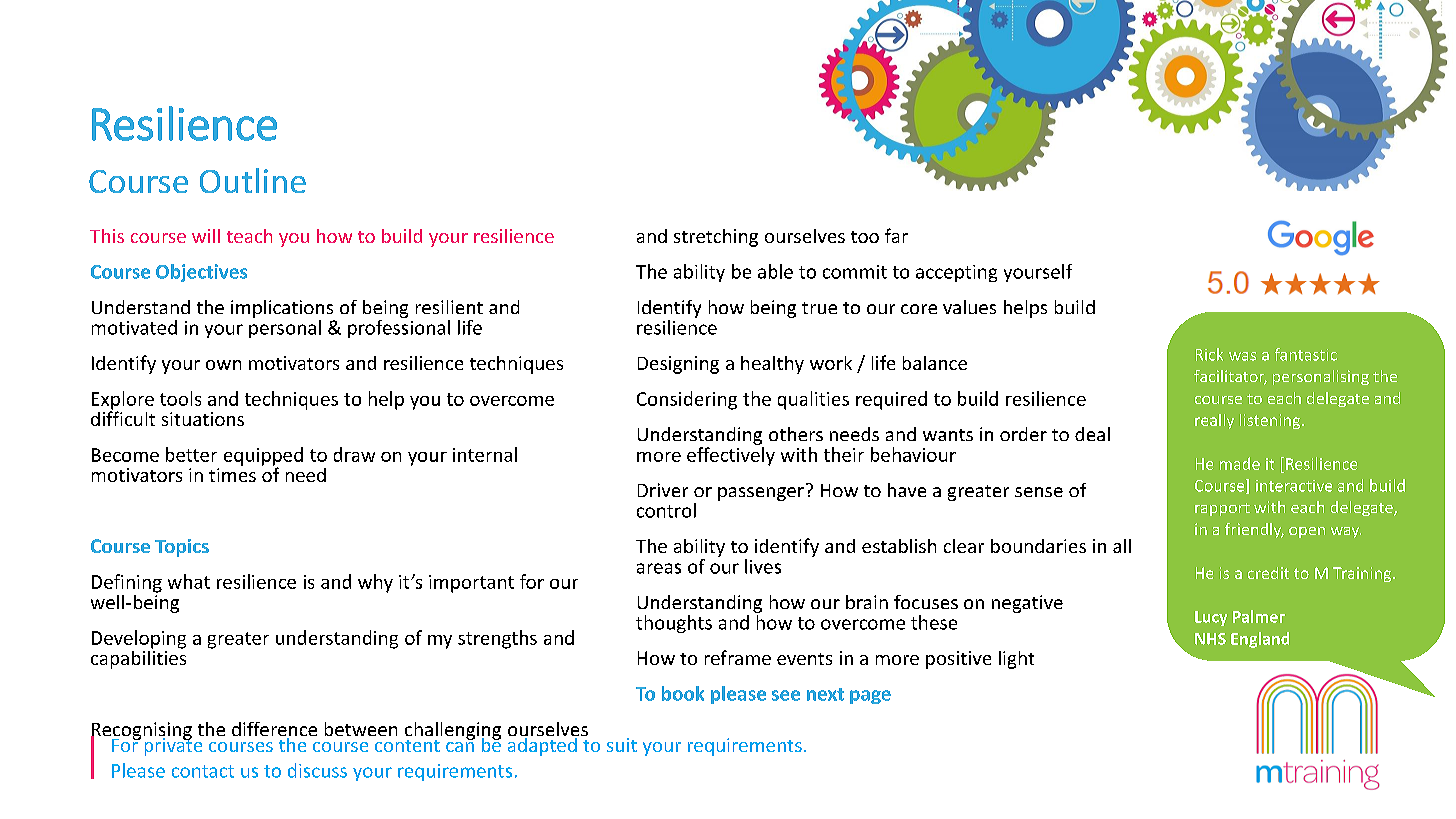 This screenshot has height=819, width=1456. I want to click on stretching, so click(716, 238).
